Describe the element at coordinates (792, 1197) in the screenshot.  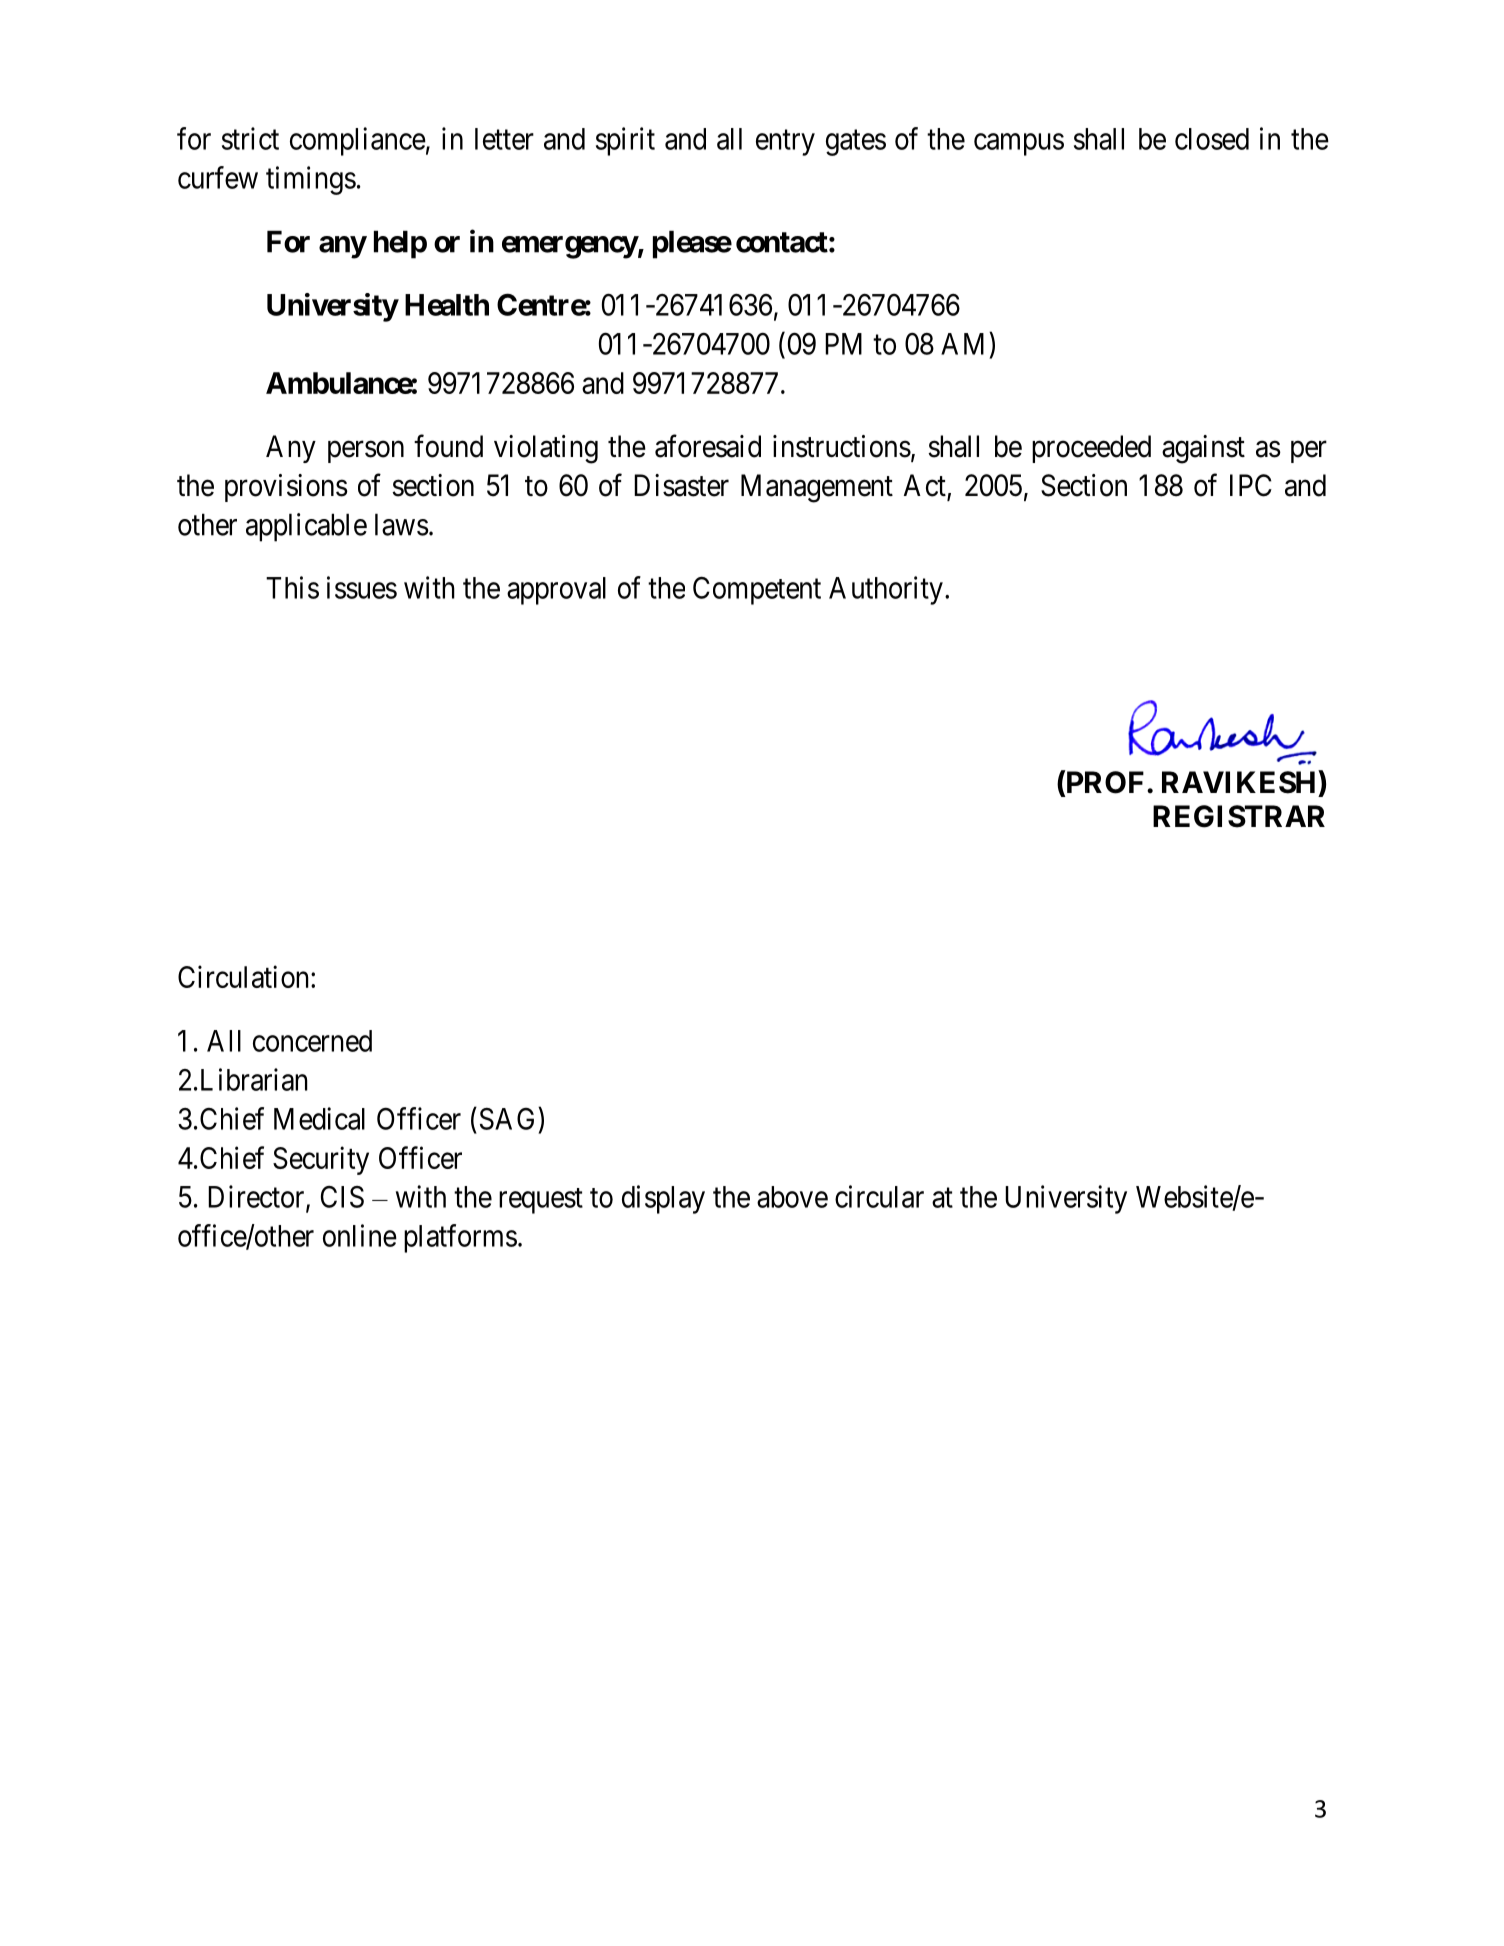
I see `above` at that location.
